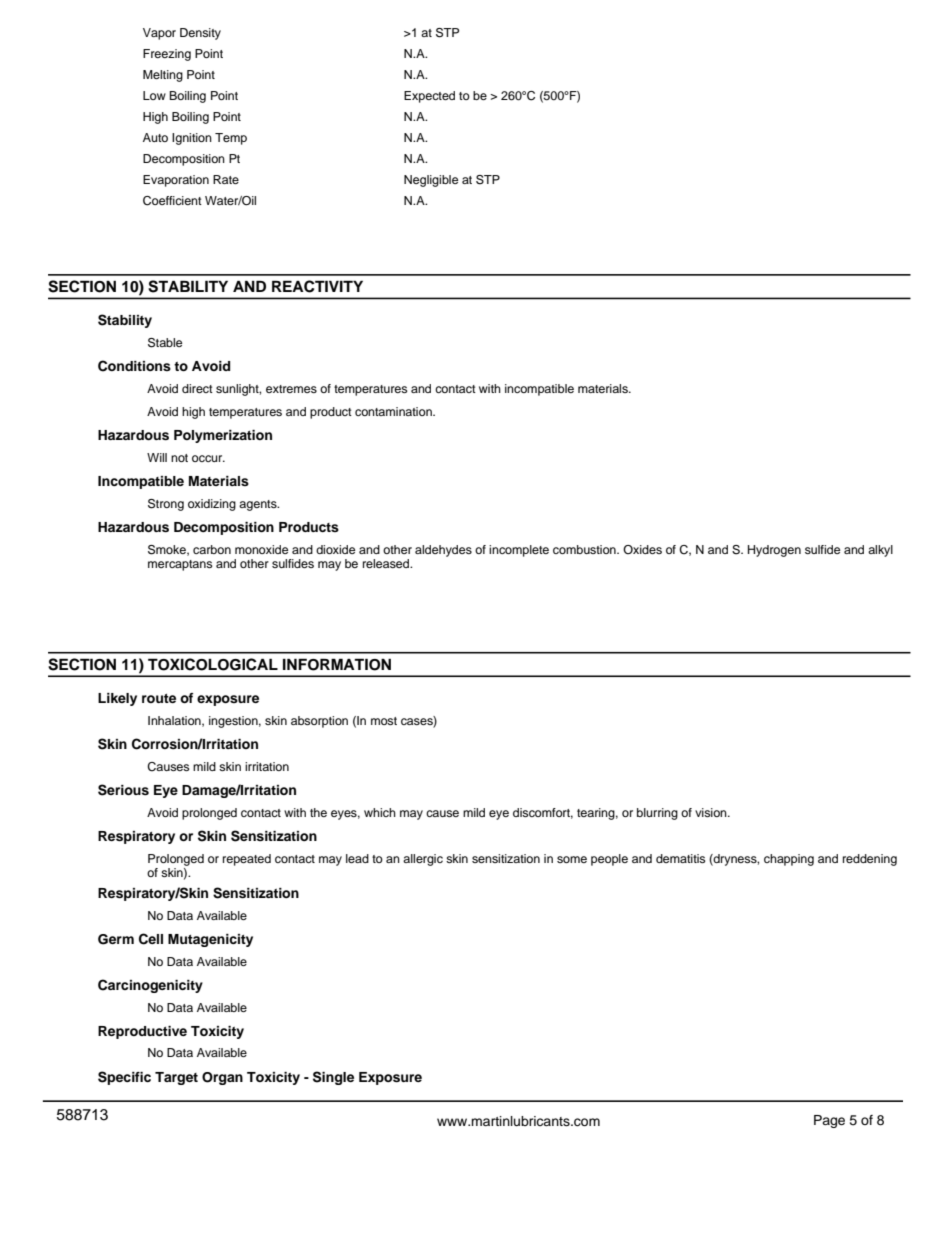 This image has width=952, height=1233. What do you see at coordinates (384, 721) in the image?
I see `most` at bounding box center [384, 721].
